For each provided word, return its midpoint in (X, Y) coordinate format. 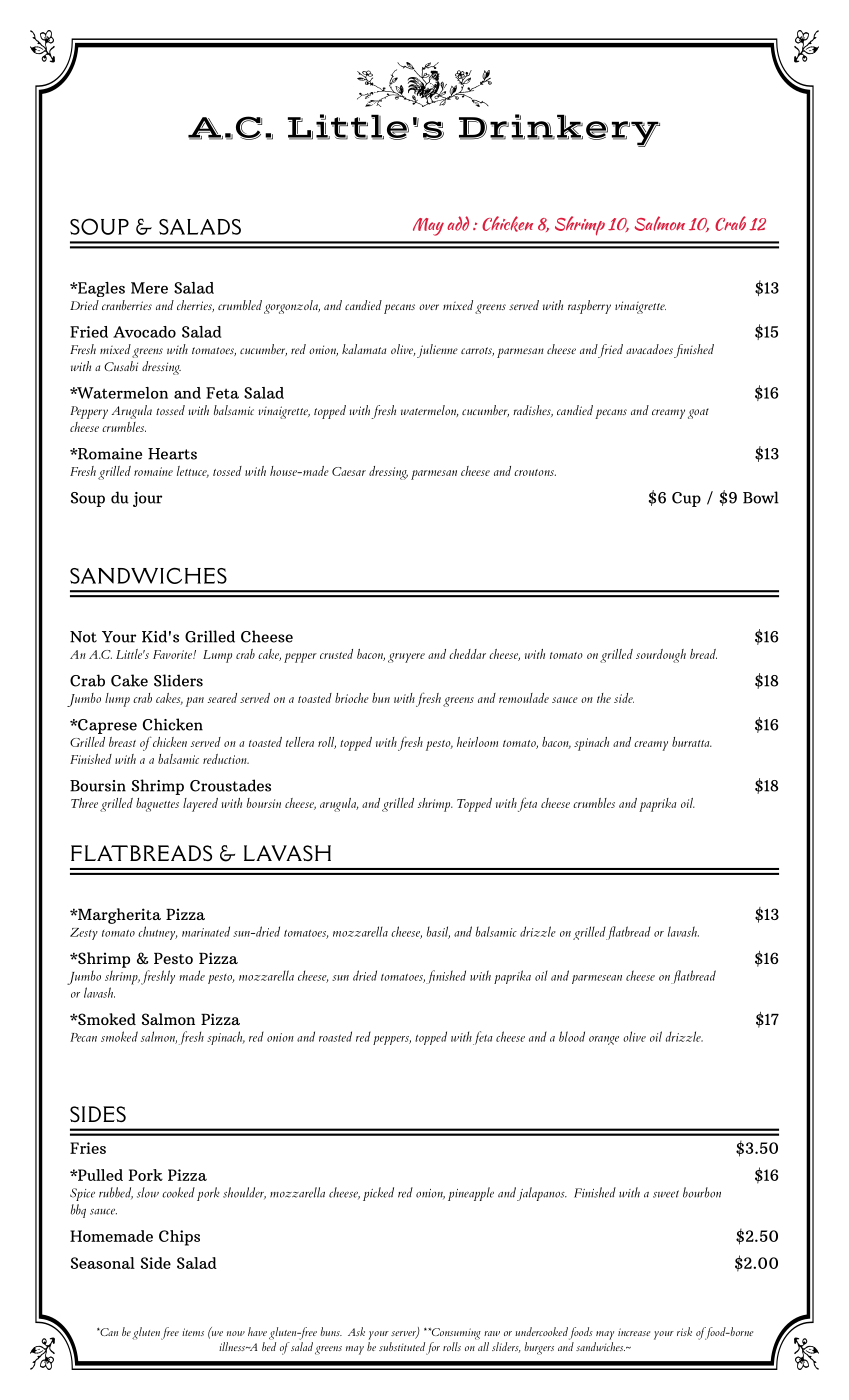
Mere (149, 288)
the (604, 698)
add (458, 223)
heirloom (477, 742)
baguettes (157, 805)
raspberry (589, 307)
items (193, 1332)
